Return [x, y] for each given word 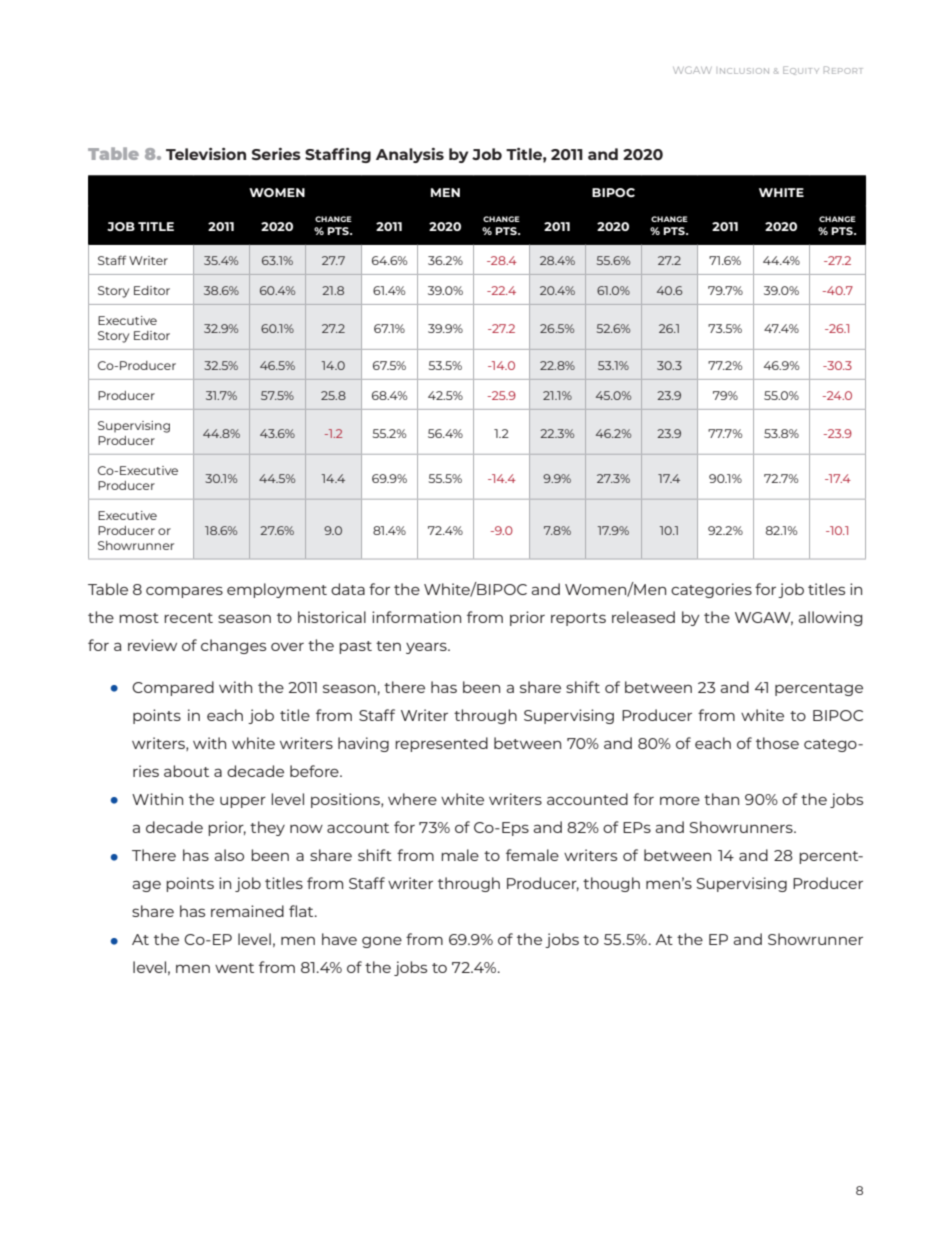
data [348, 589]
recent [188, 618]
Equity [800, 70]
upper [243, 802]
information [416, 617]
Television [206, 154]
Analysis [410, 155]
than [721, 799]
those [777, 743]
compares [184, 592]
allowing [830, 618]
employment [277, 590]
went [234, 968]
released [643, 617]
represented [441, 744]
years [427, 648]
